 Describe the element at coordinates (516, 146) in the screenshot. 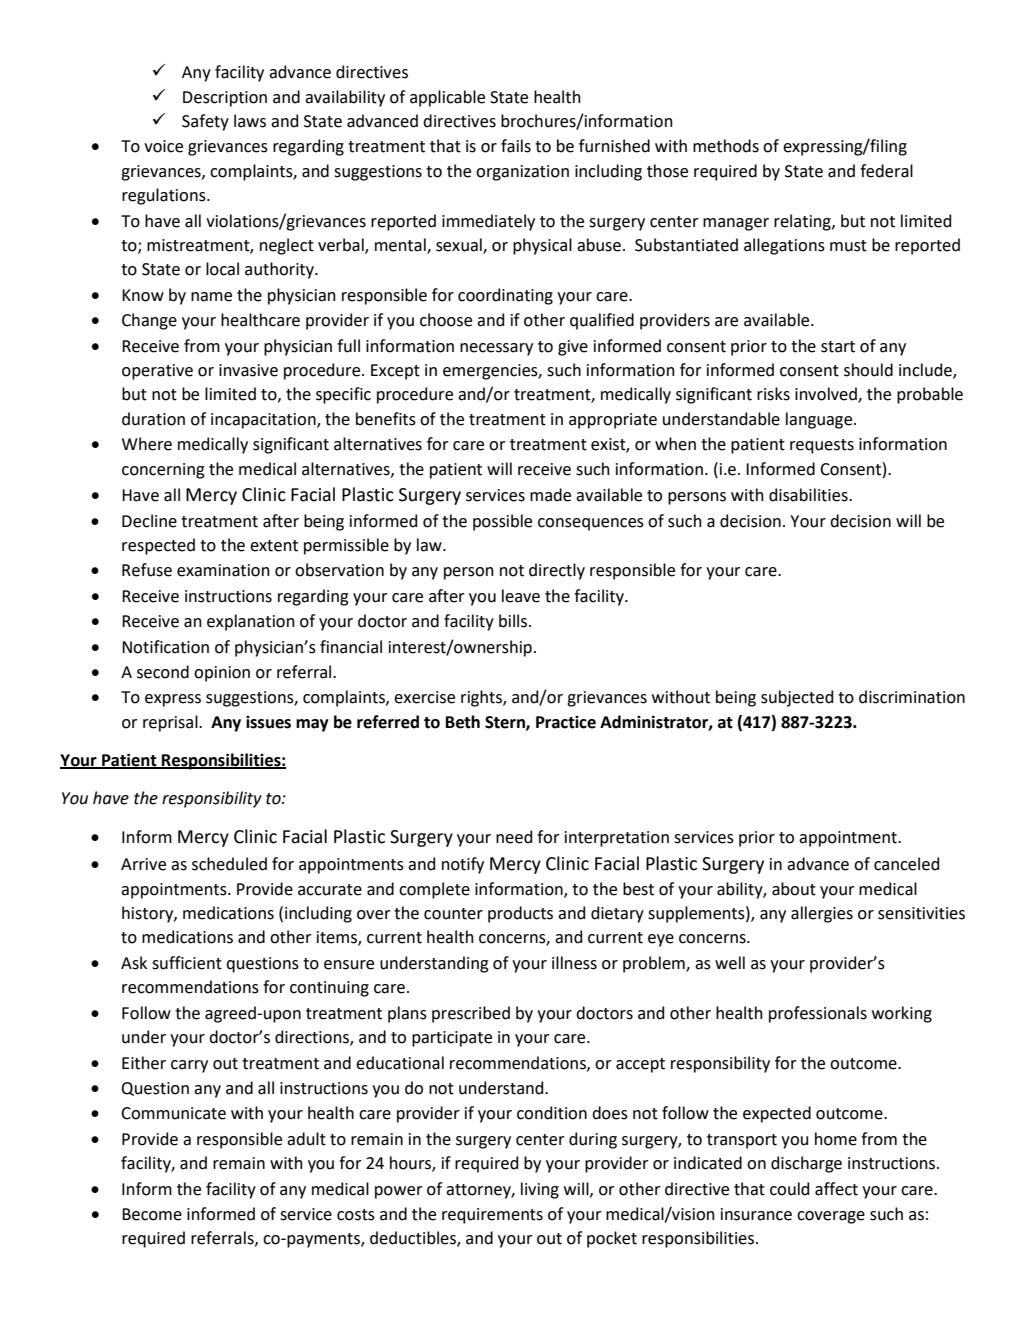

I see `fails` at that location.
